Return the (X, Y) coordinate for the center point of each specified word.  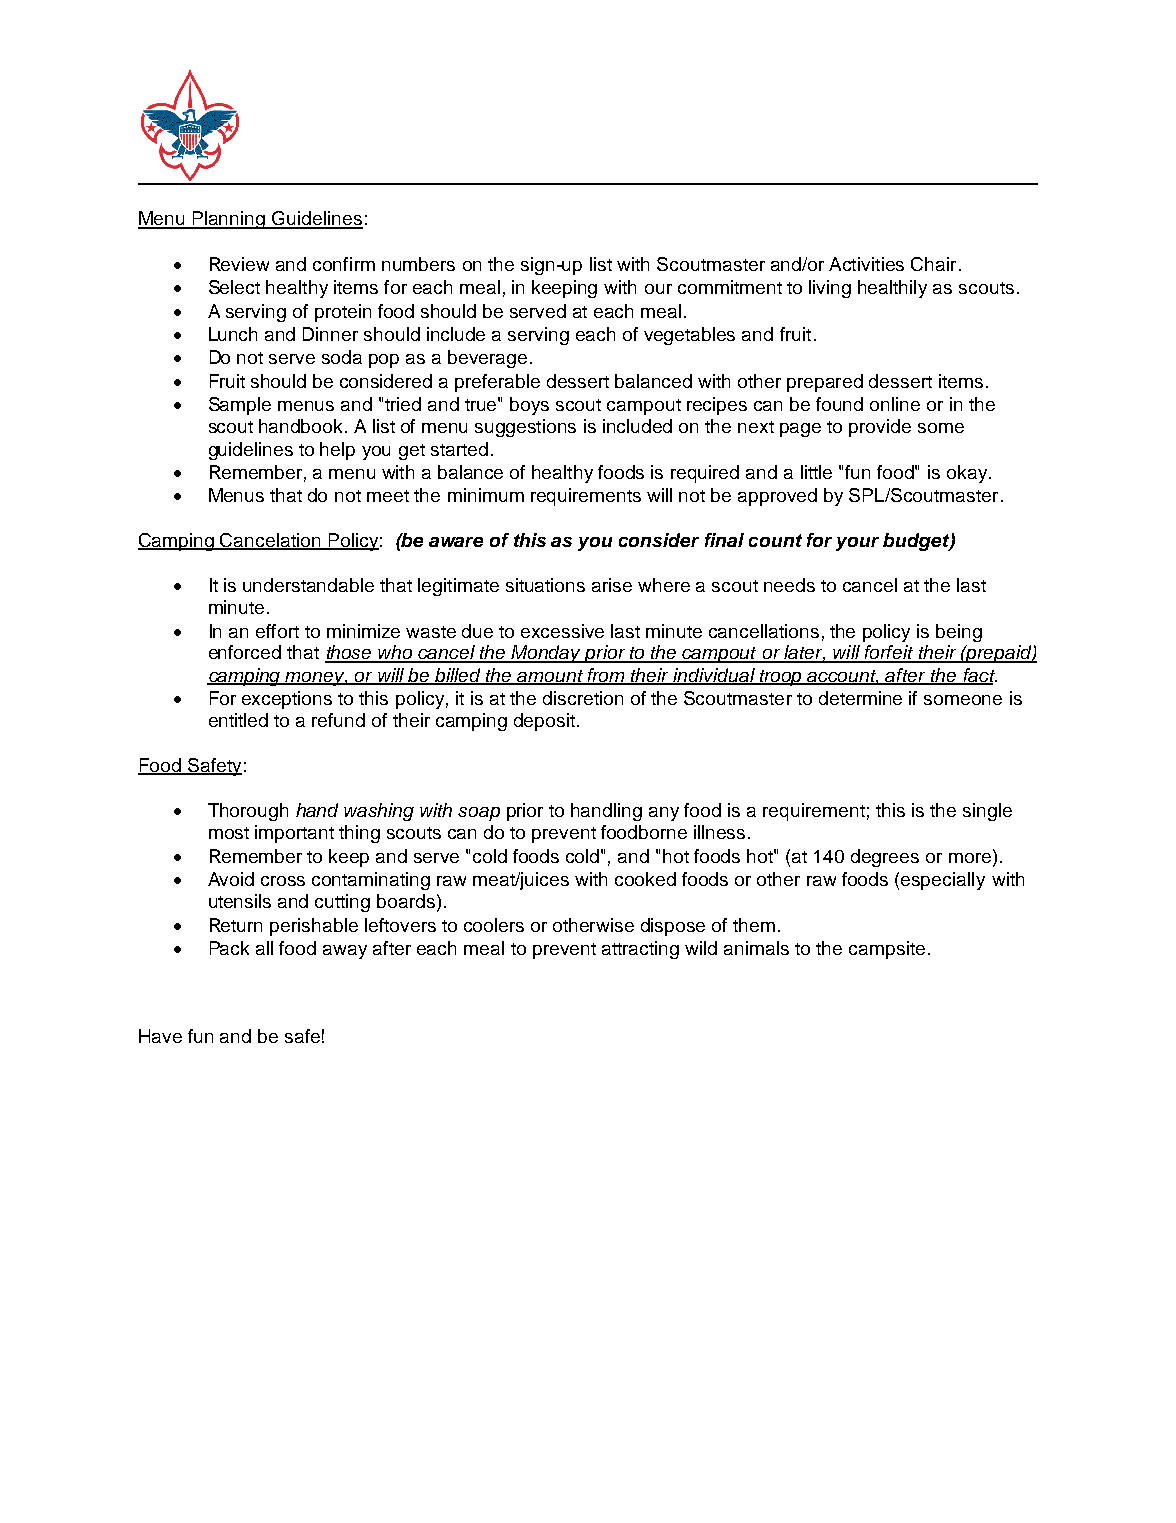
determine (860, 698)
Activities (866, 264)
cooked (645, 879)
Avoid (231, 879)
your (857, 544)
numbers (418, 264)
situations (545, 585)
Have (160, 1036)
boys (529, 406)
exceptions (287, 700)
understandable (308, 585)
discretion (583, 698)
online (895, 404)
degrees (885, 858)
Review (239, 264)
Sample (240, 406)
